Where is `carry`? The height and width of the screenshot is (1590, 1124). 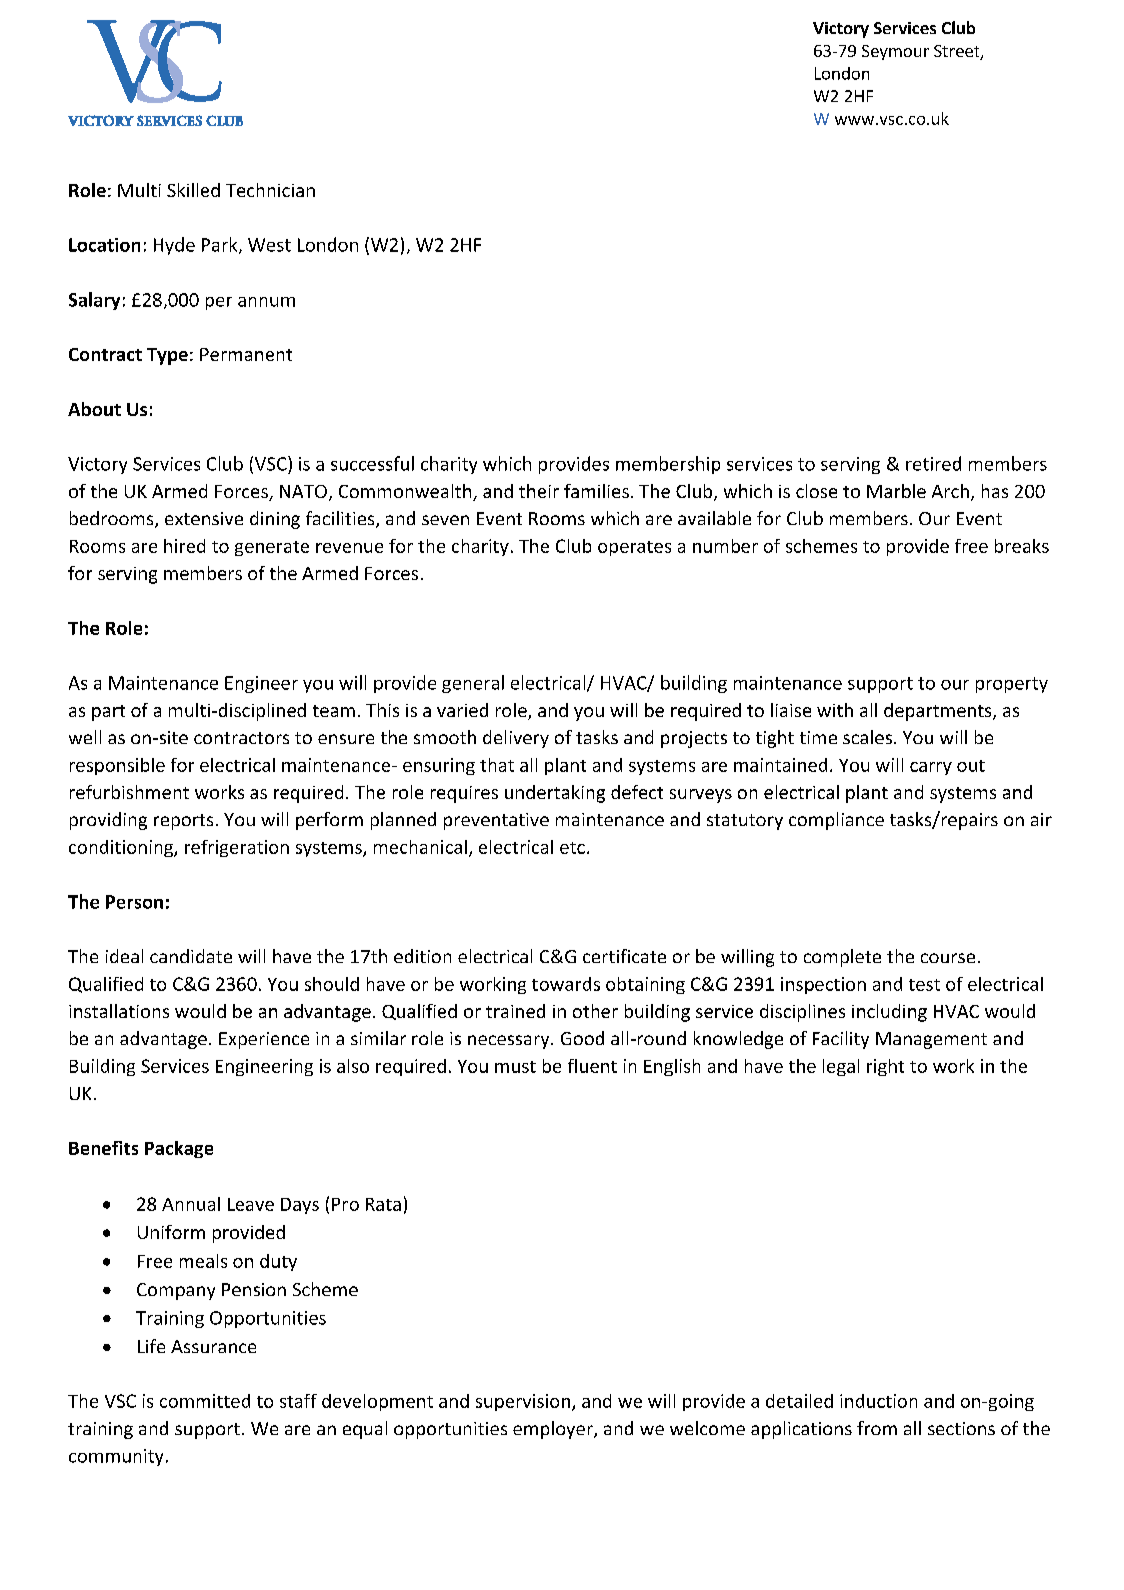 carry is located at coordinates (931, 768).
